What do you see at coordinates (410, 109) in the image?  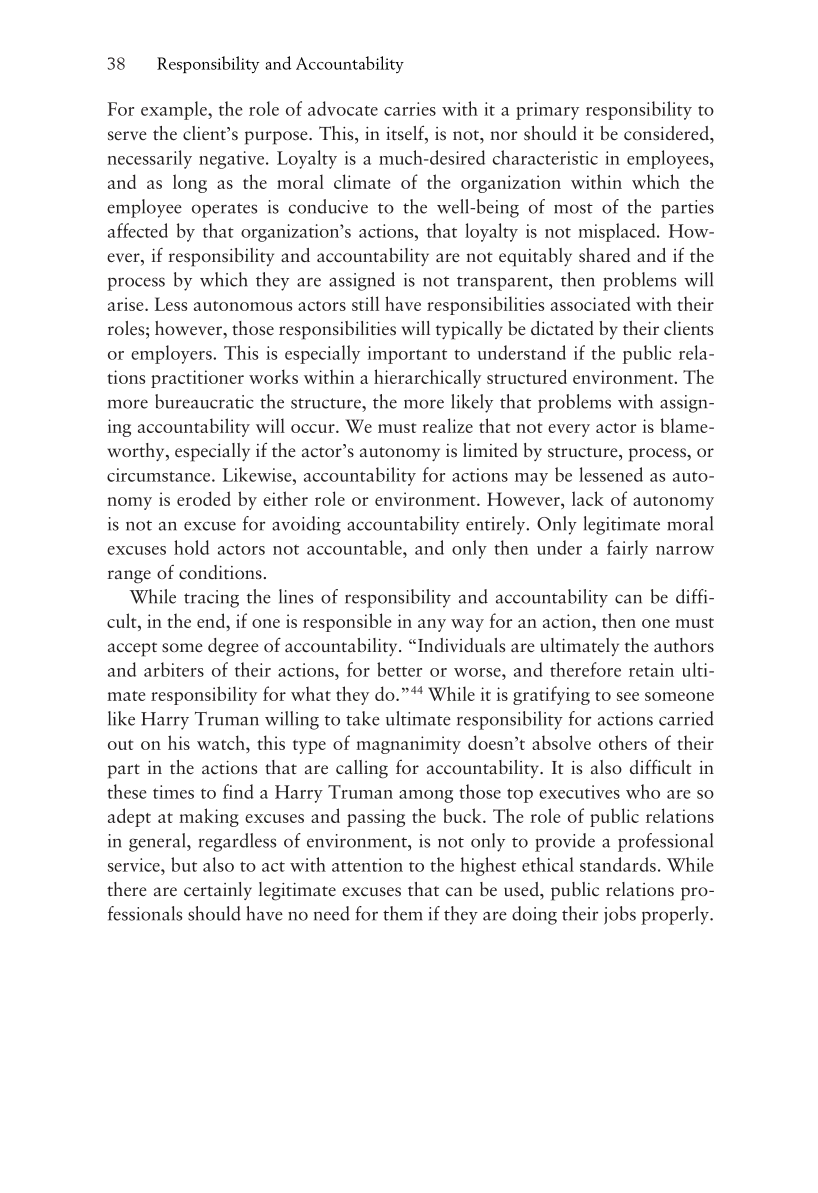 I see `carries` at bounding box center [410, 109].
